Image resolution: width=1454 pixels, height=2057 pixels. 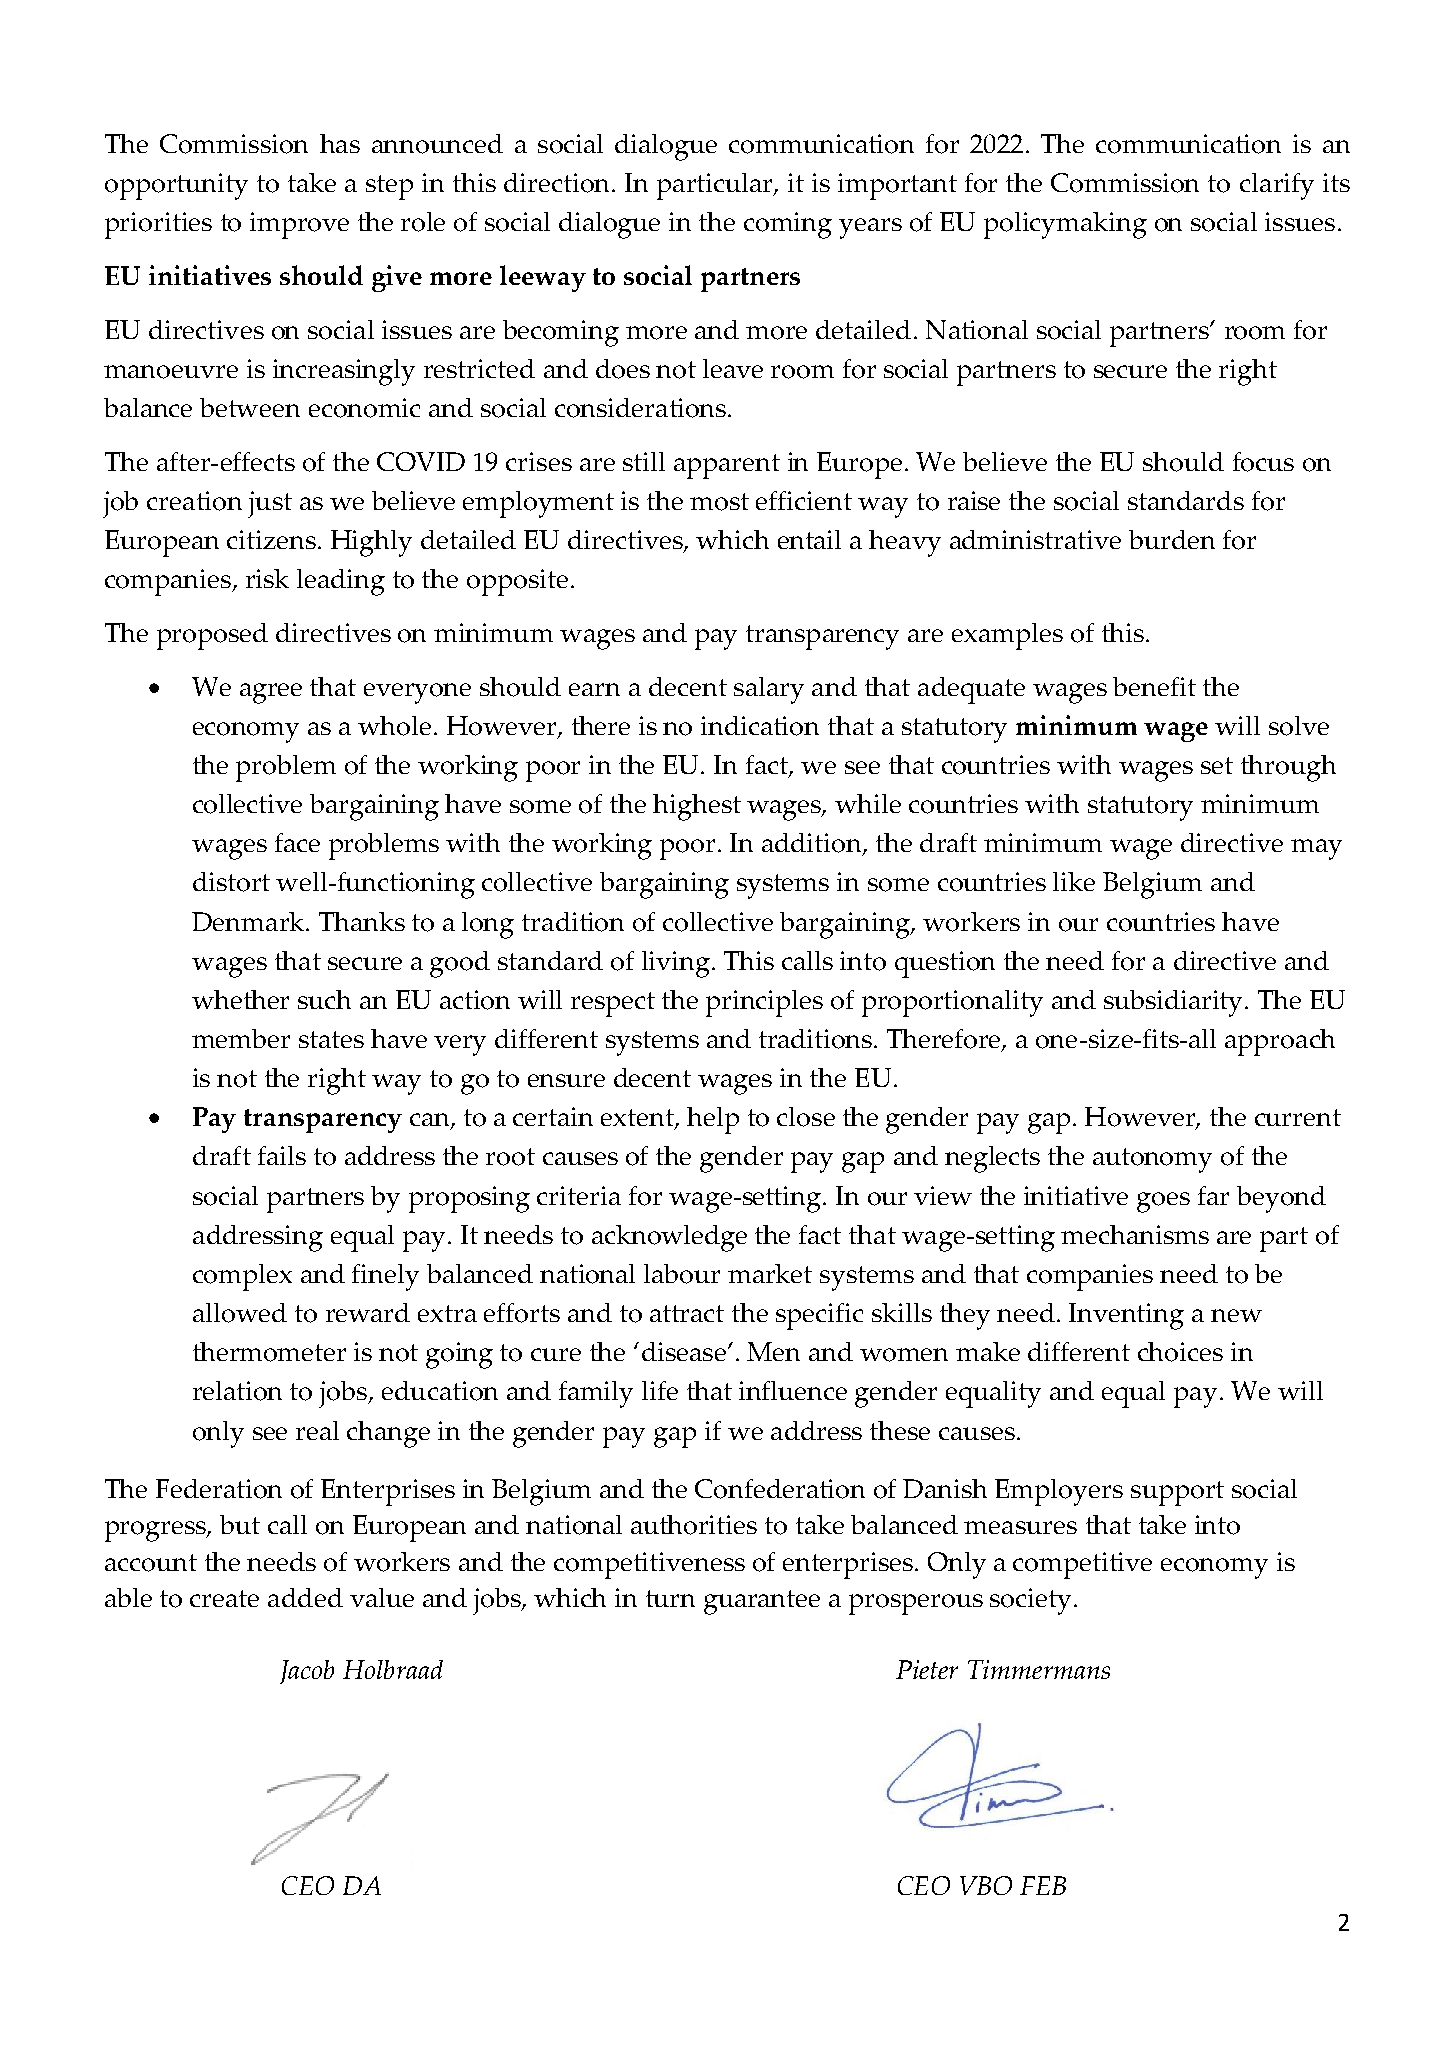 I want to click on life, so click(x=660, y=1390).
